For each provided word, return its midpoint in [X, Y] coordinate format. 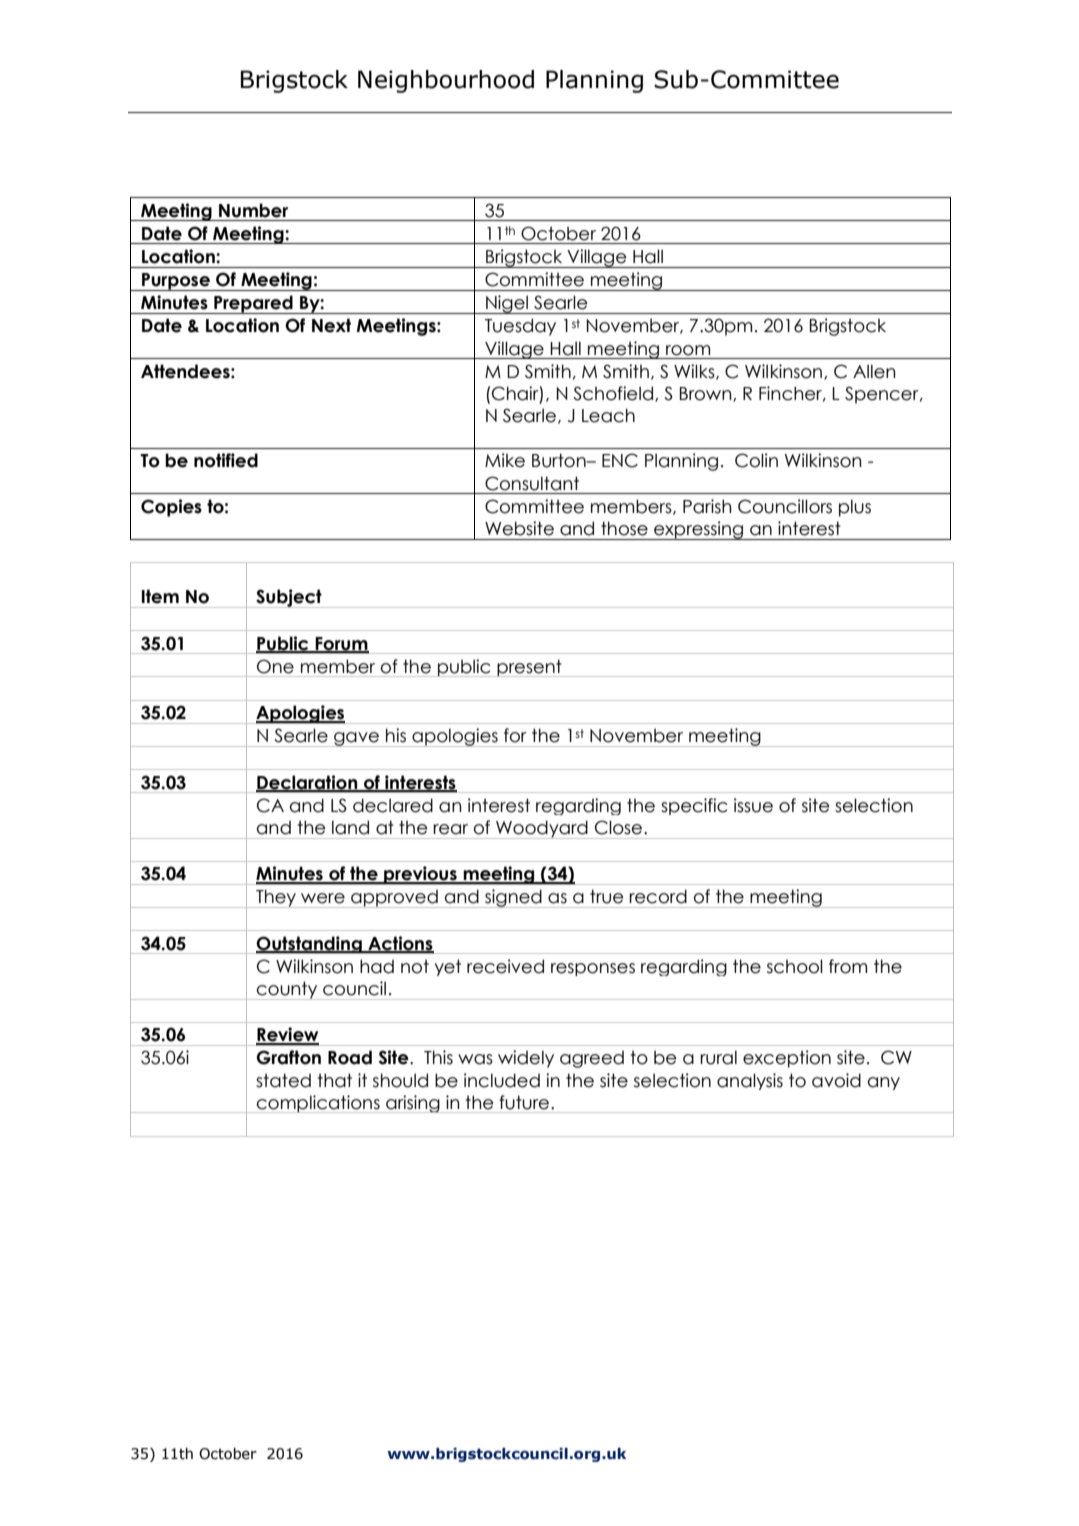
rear [450, 829]
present [529, 668]
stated [283, 1080]
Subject [289, 598]
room [688, 350]
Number [253, 210]
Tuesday [520, 327]
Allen [874, 371]
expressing [699, 530]
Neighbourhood [446, 81]
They [276, 898]
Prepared [253, 304]
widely [526, 1059]
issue [753, 805]
